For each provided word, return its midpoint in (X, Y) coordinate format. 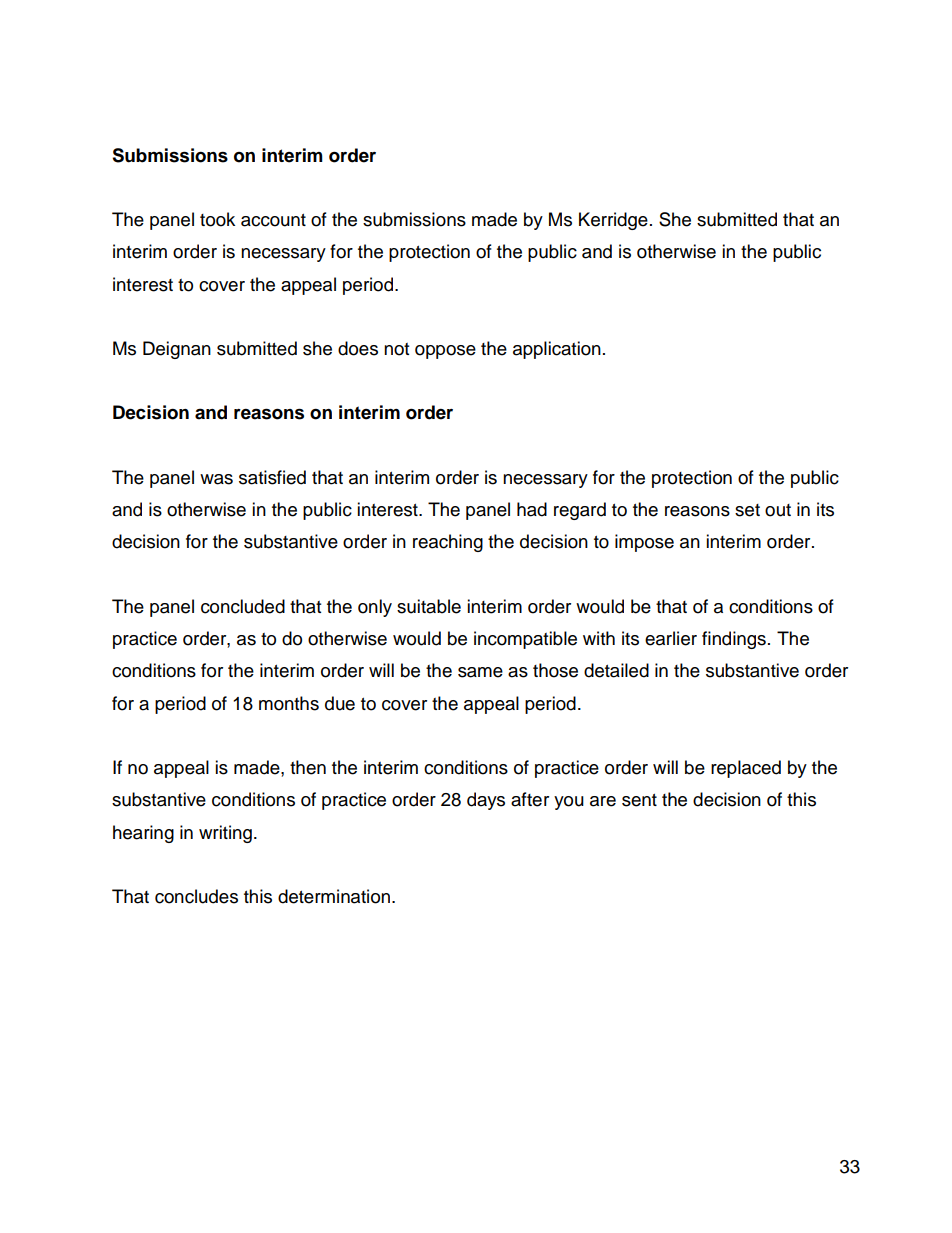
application (557, 350)
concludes (196, 896)
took (217, 219)
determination (334, 896)
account (273, 220)
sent (639, 800)
